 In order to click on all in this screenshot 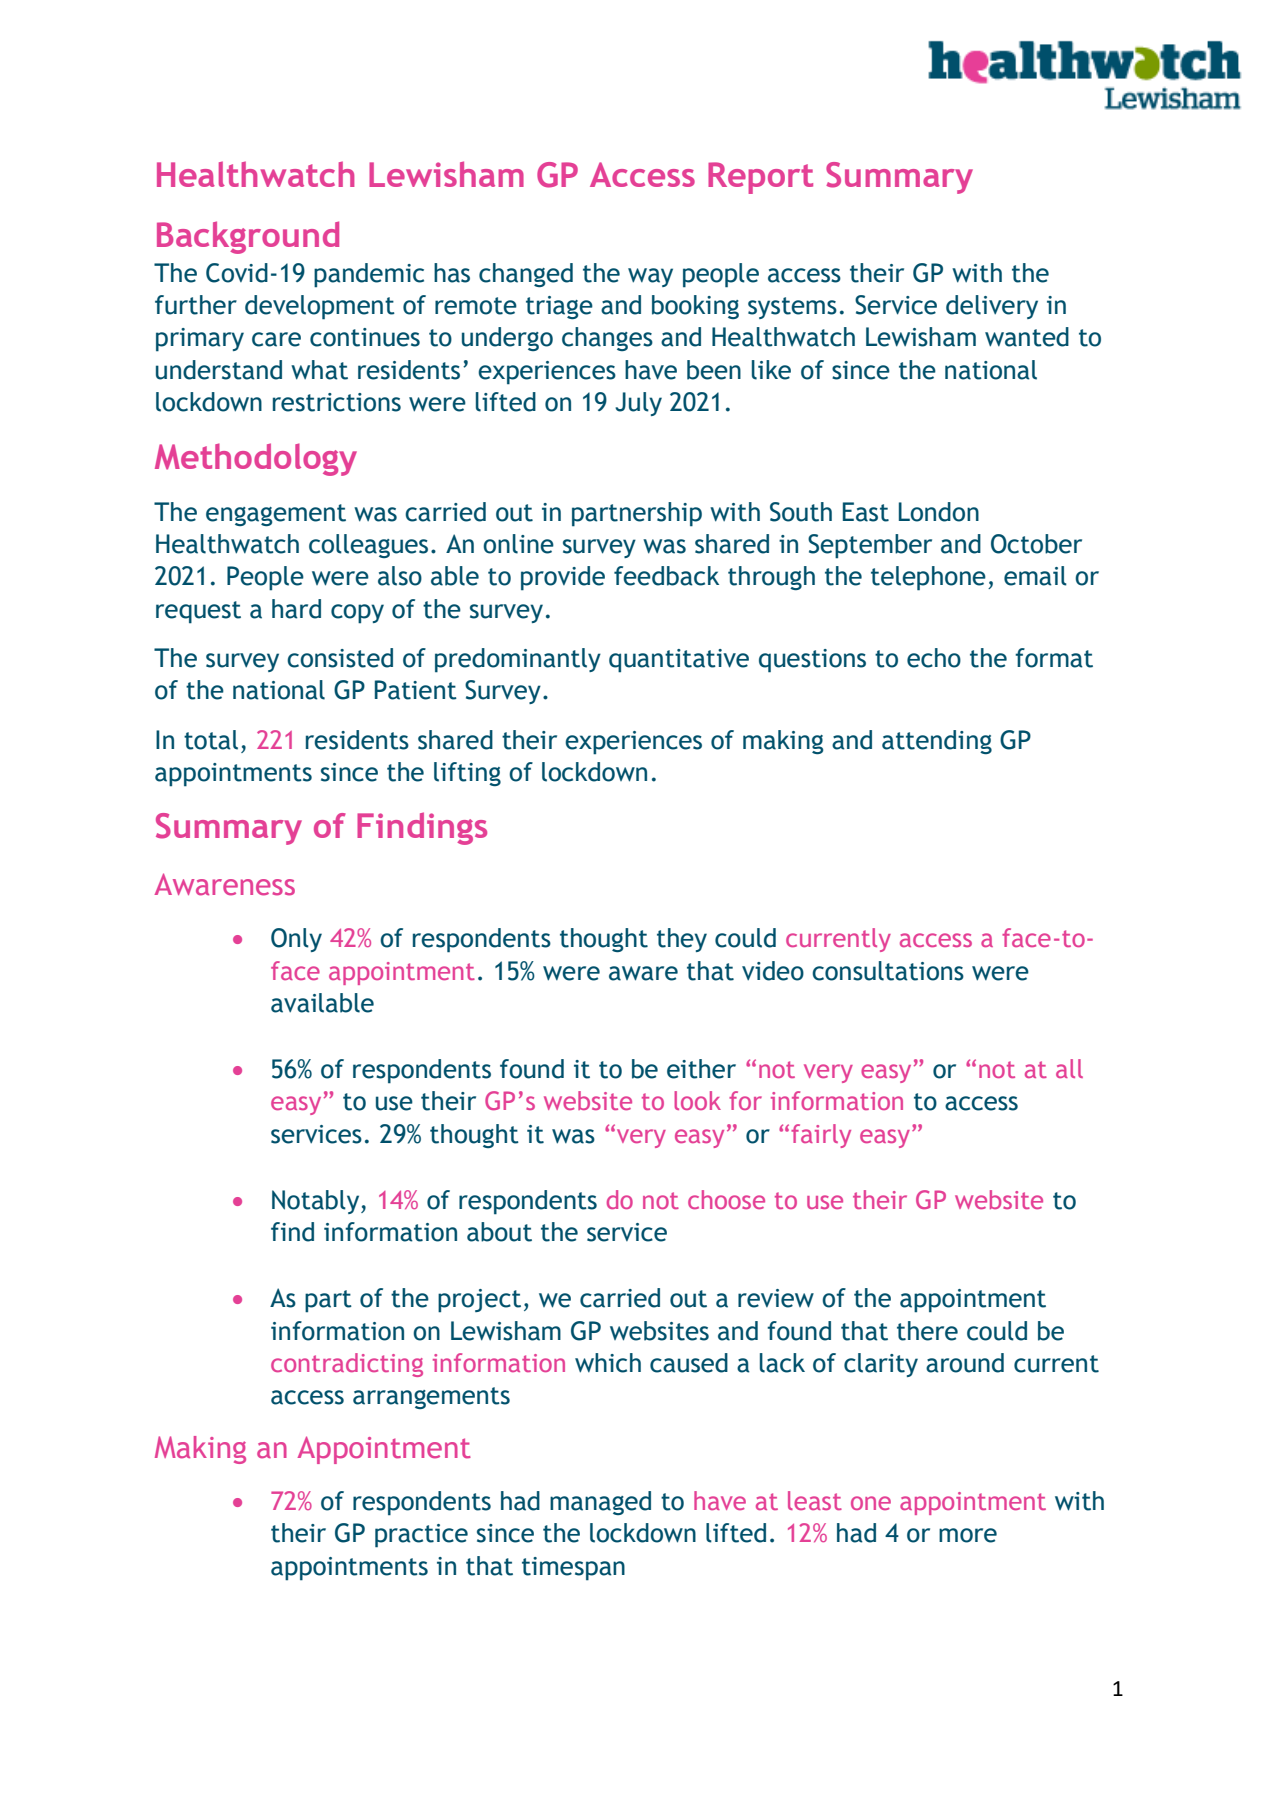, I will do `click(1069, 1068)`.
